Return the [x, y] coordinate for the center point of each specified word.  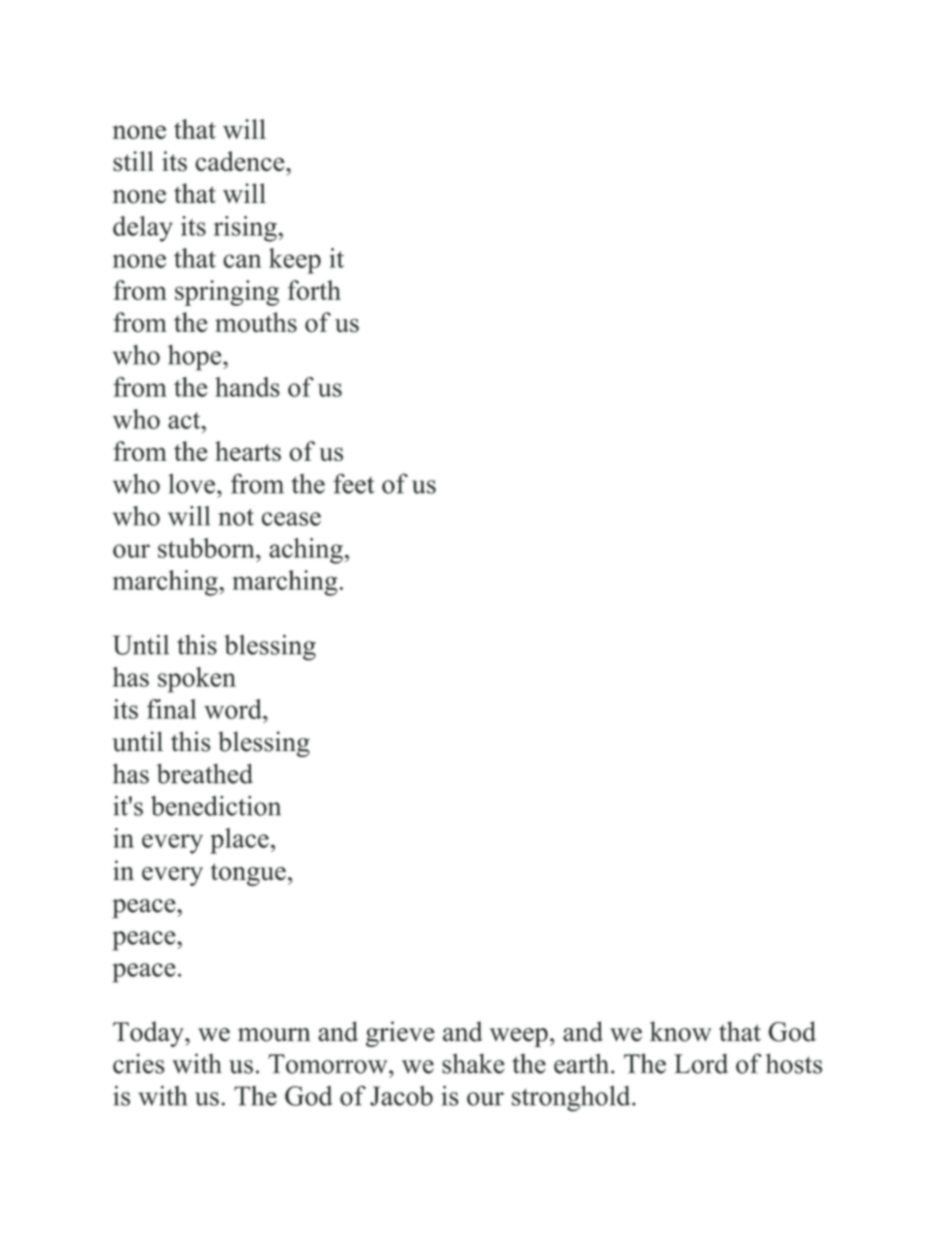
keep [295, 261]
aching [306, 551]
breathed [205, 773]
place [239, 841]
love [191, 484]
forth [314, 290]
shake [473, 1063]
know [680, 1031]
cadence [241, 161]
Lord [701, 1063]
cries [139, 1063]
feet [353, 483]
